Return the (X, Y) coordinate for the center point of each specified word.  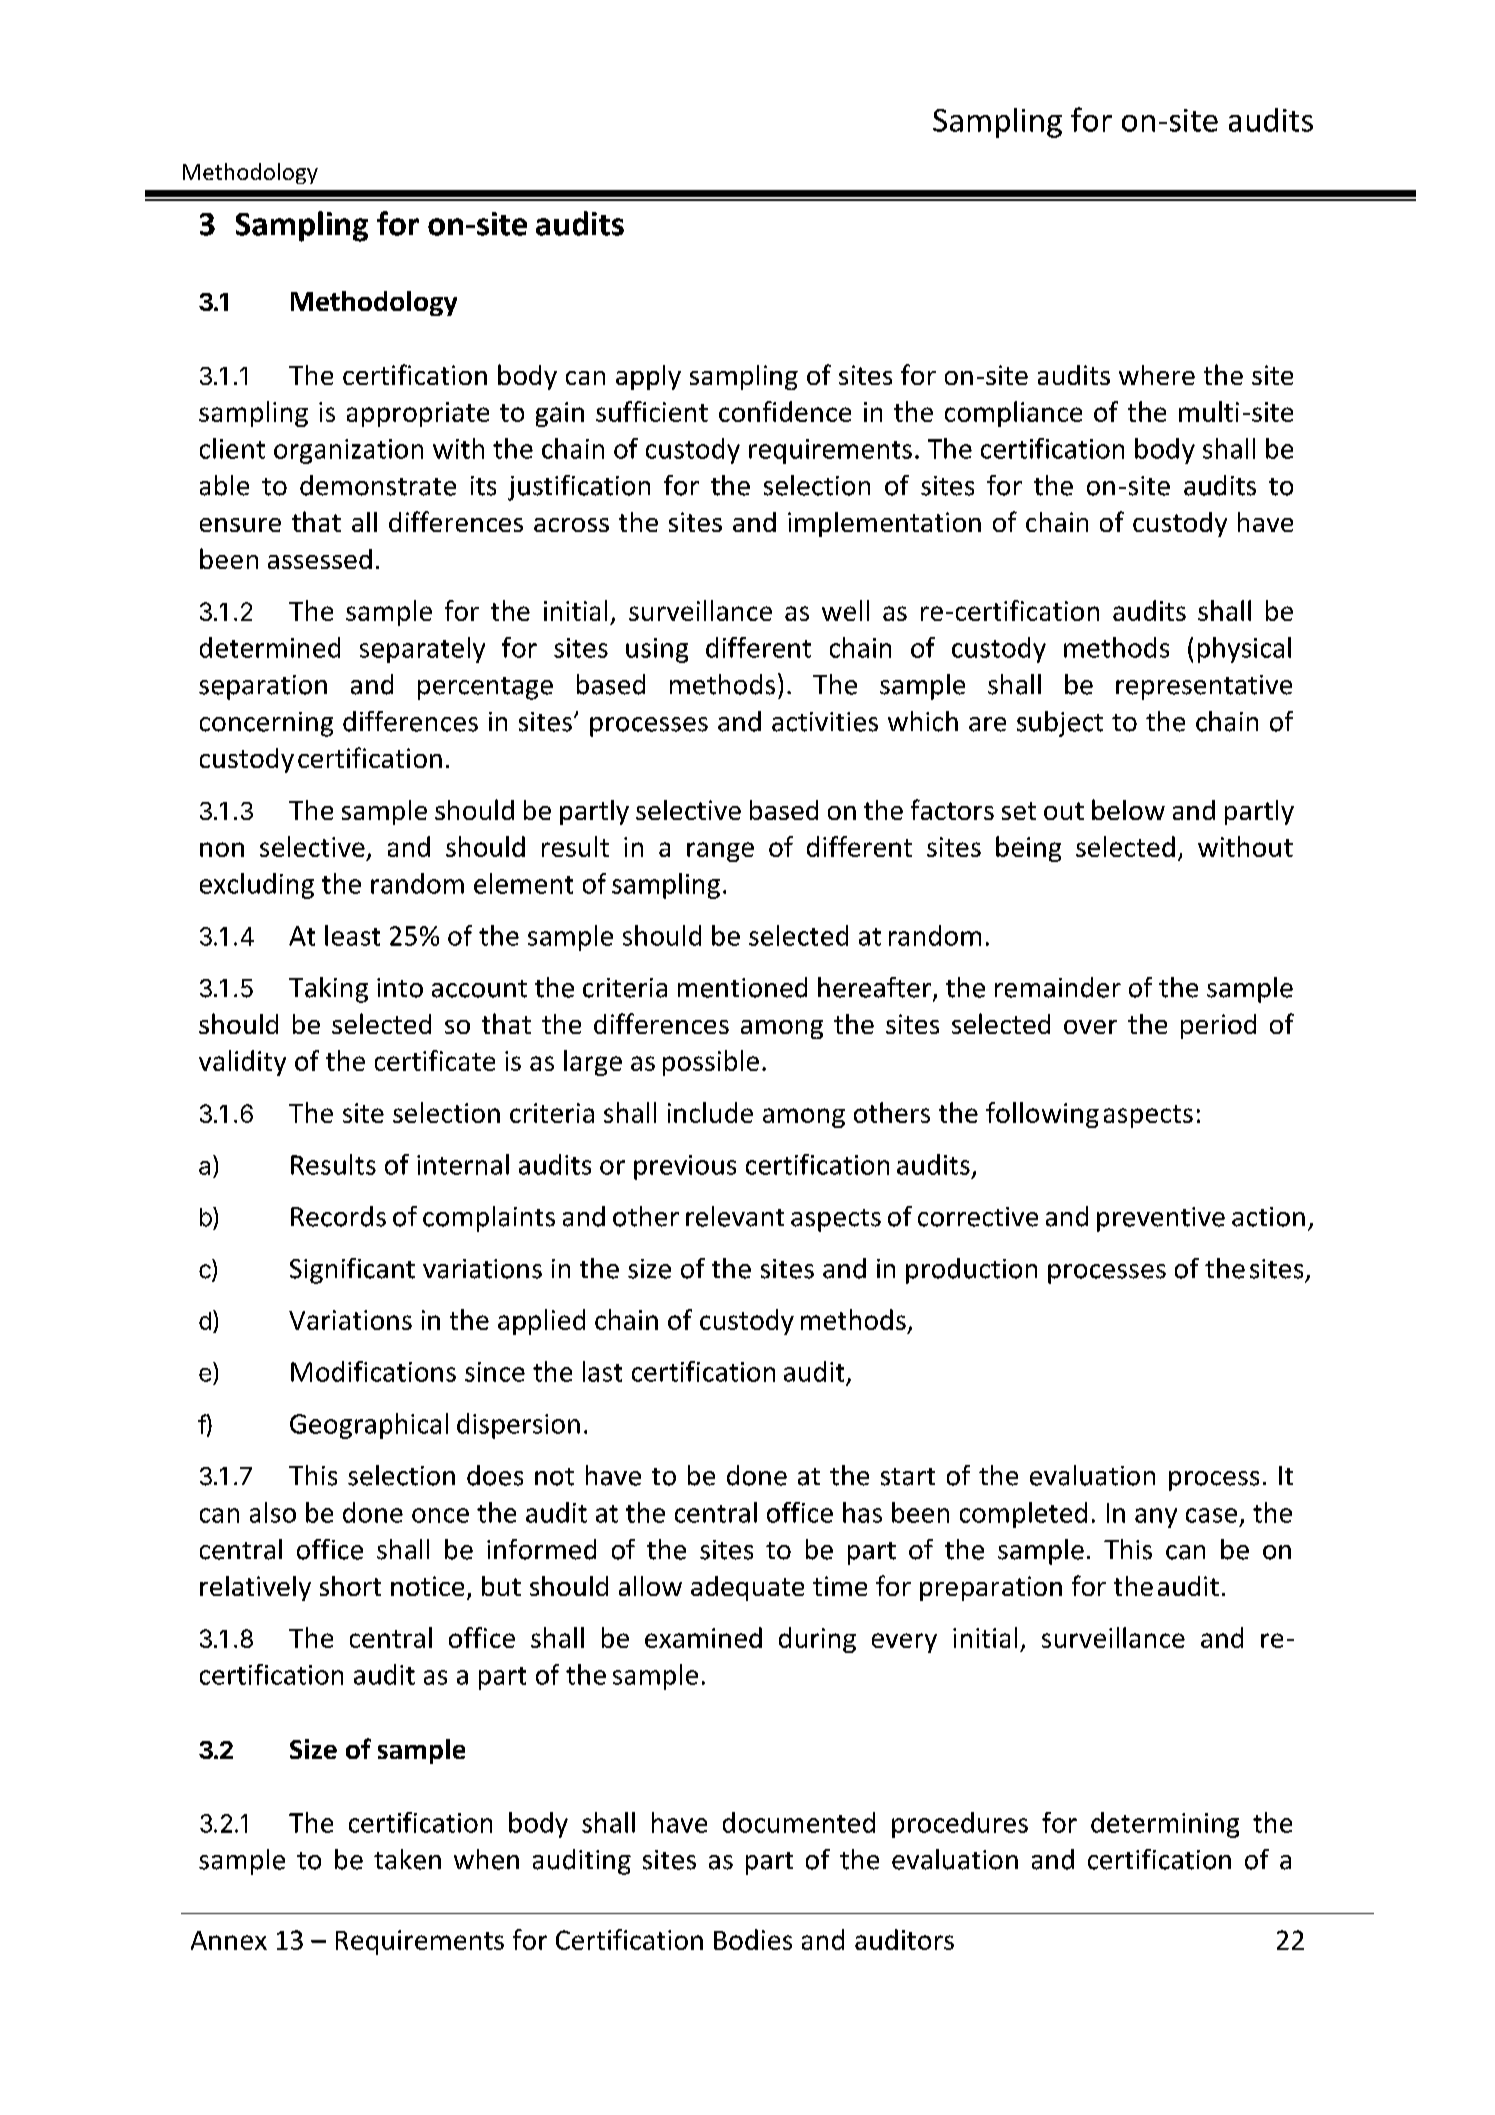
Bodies (753, 1939)
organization (348, 451)
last (602, 1371)
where (1157, 375)
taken (407, 1859)
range (720, 852)
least (352, 935)
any (1156, 1518)
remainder (1058, 987)
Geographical (369, 1426)
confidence (785, 411)
